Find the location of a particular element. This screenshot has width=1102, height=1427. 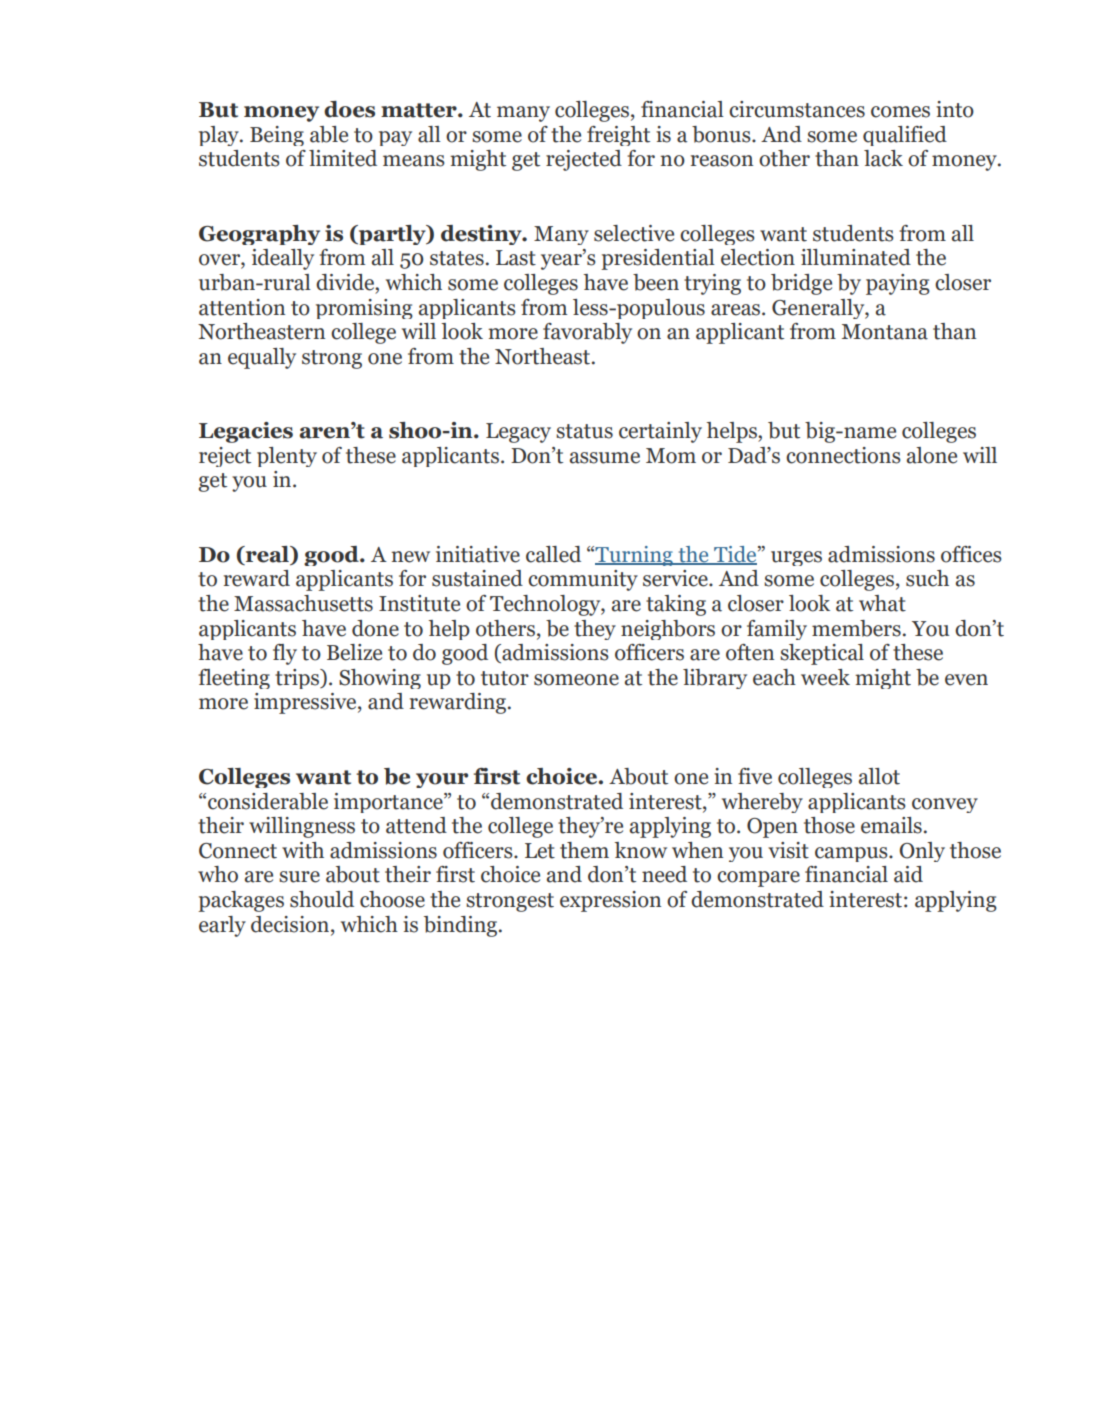

real is located at coordinates (267, 555).
